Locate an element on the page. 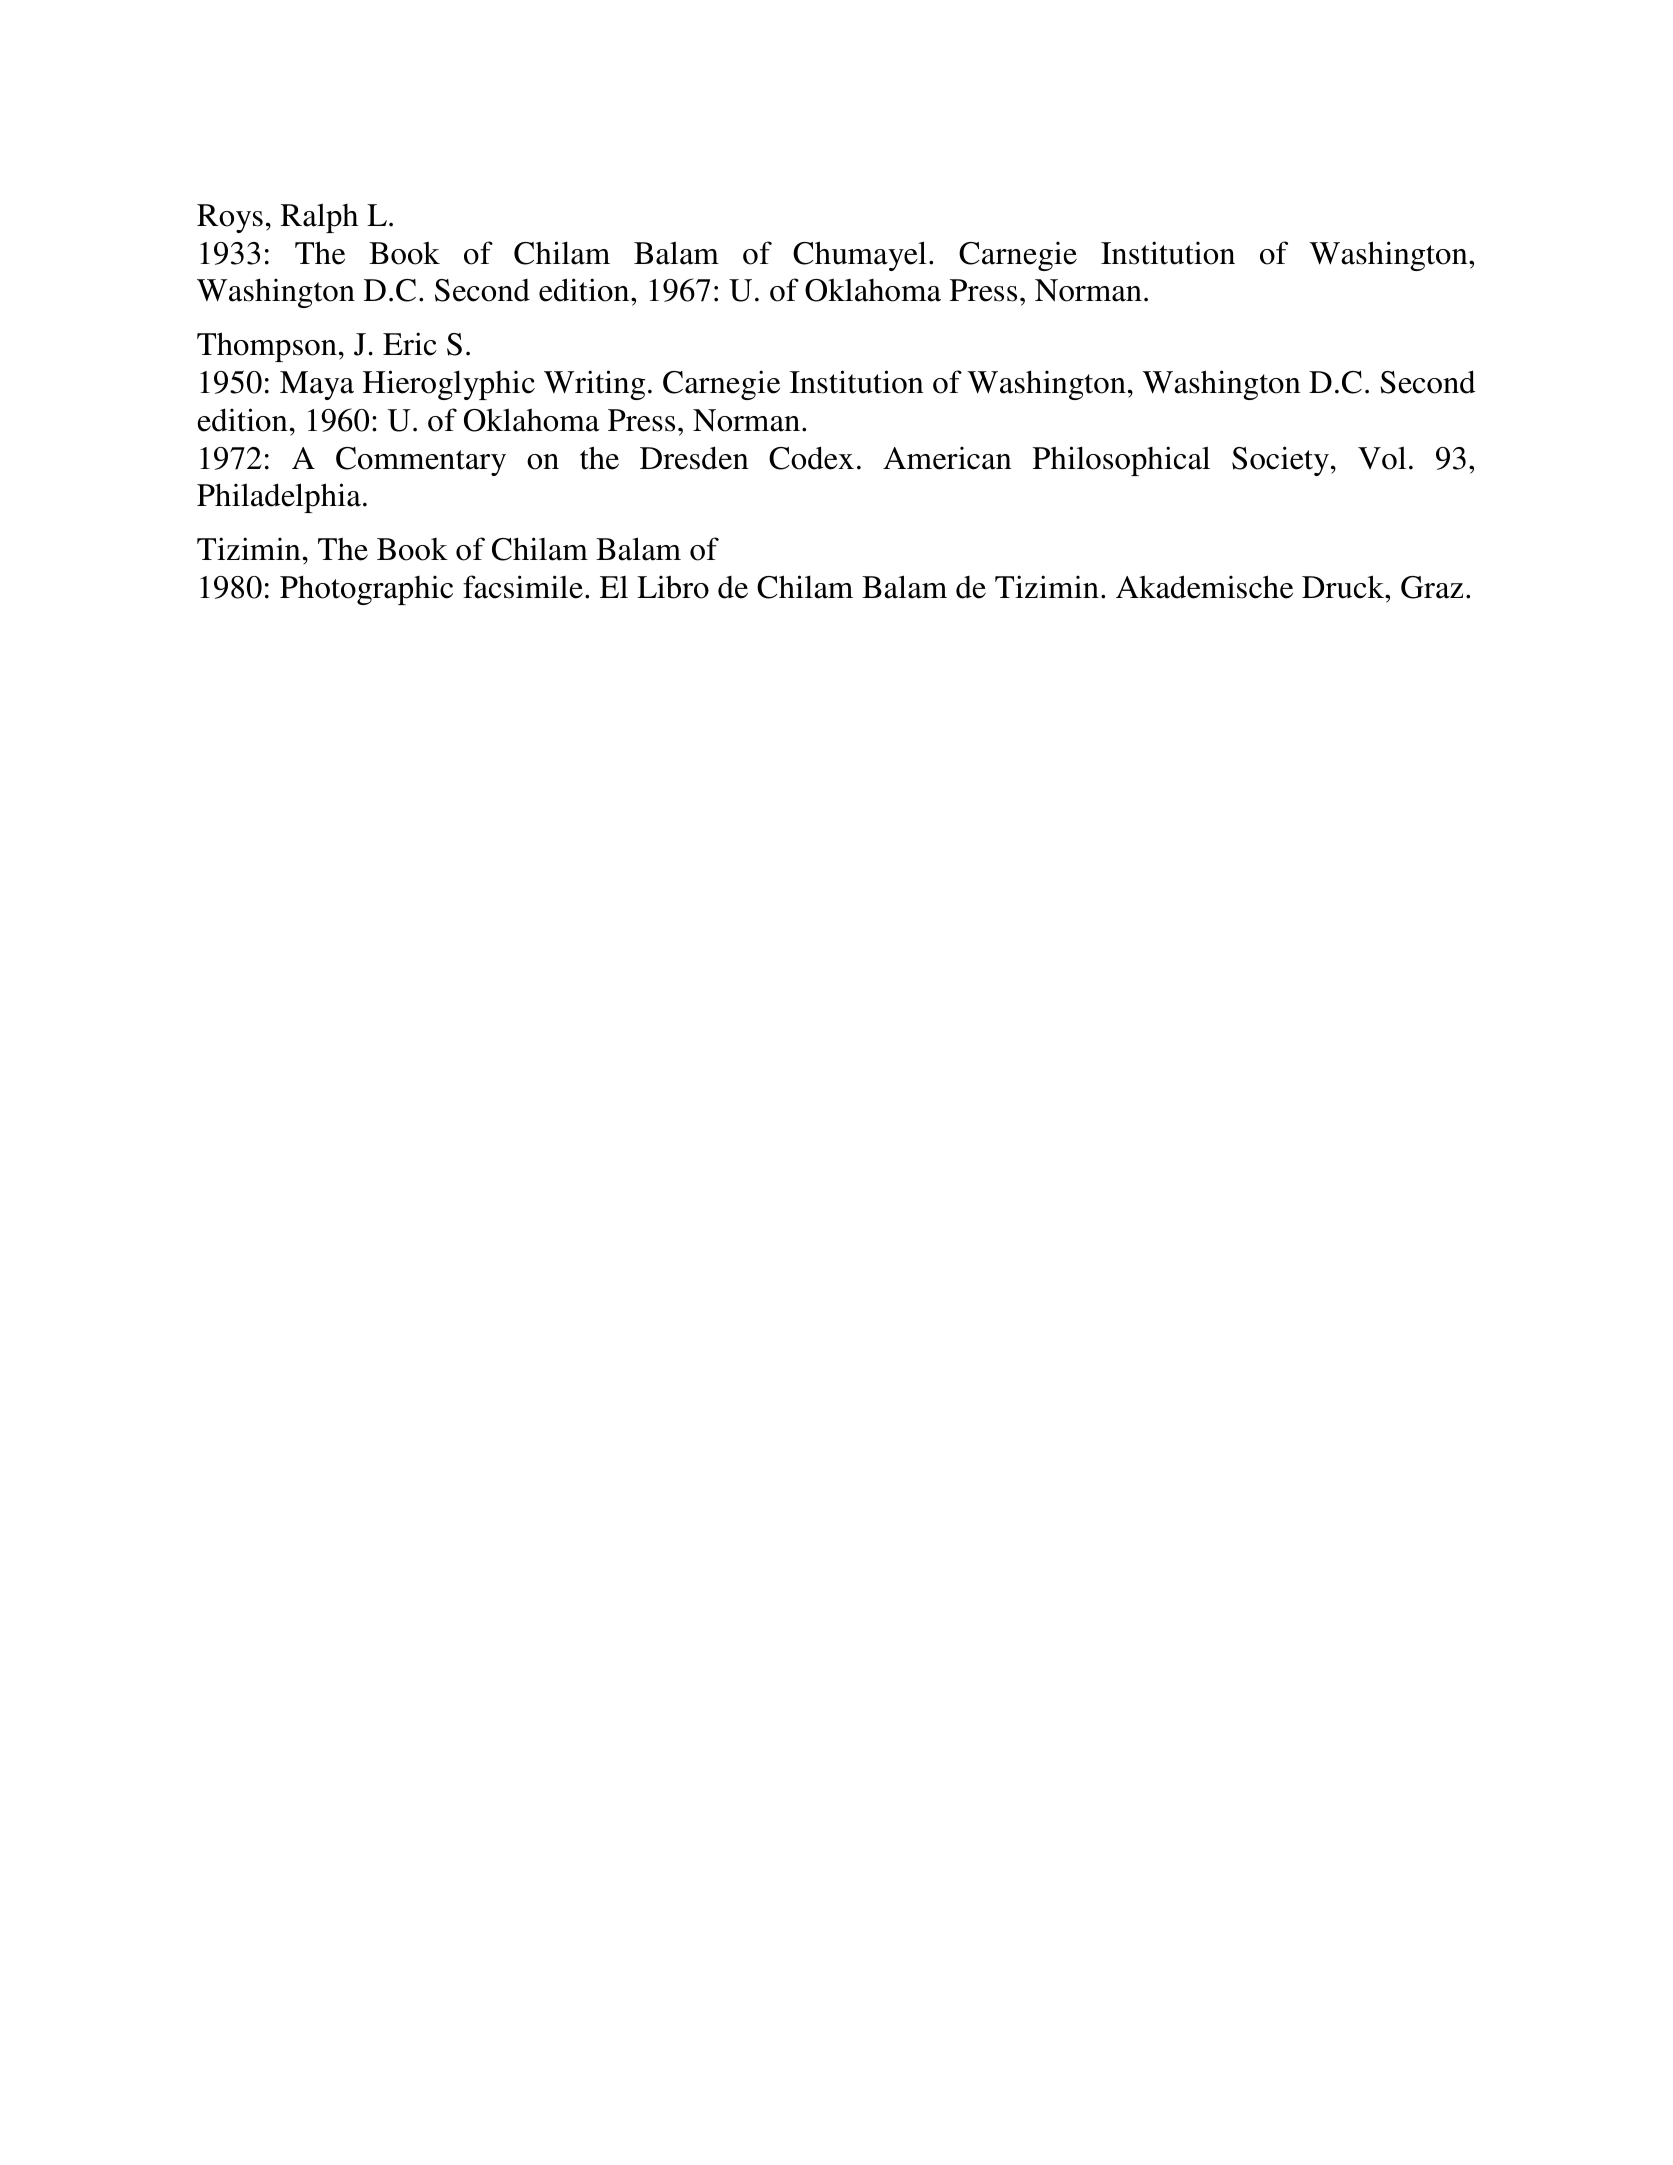  Writing is located at coordinates (594, 385).
